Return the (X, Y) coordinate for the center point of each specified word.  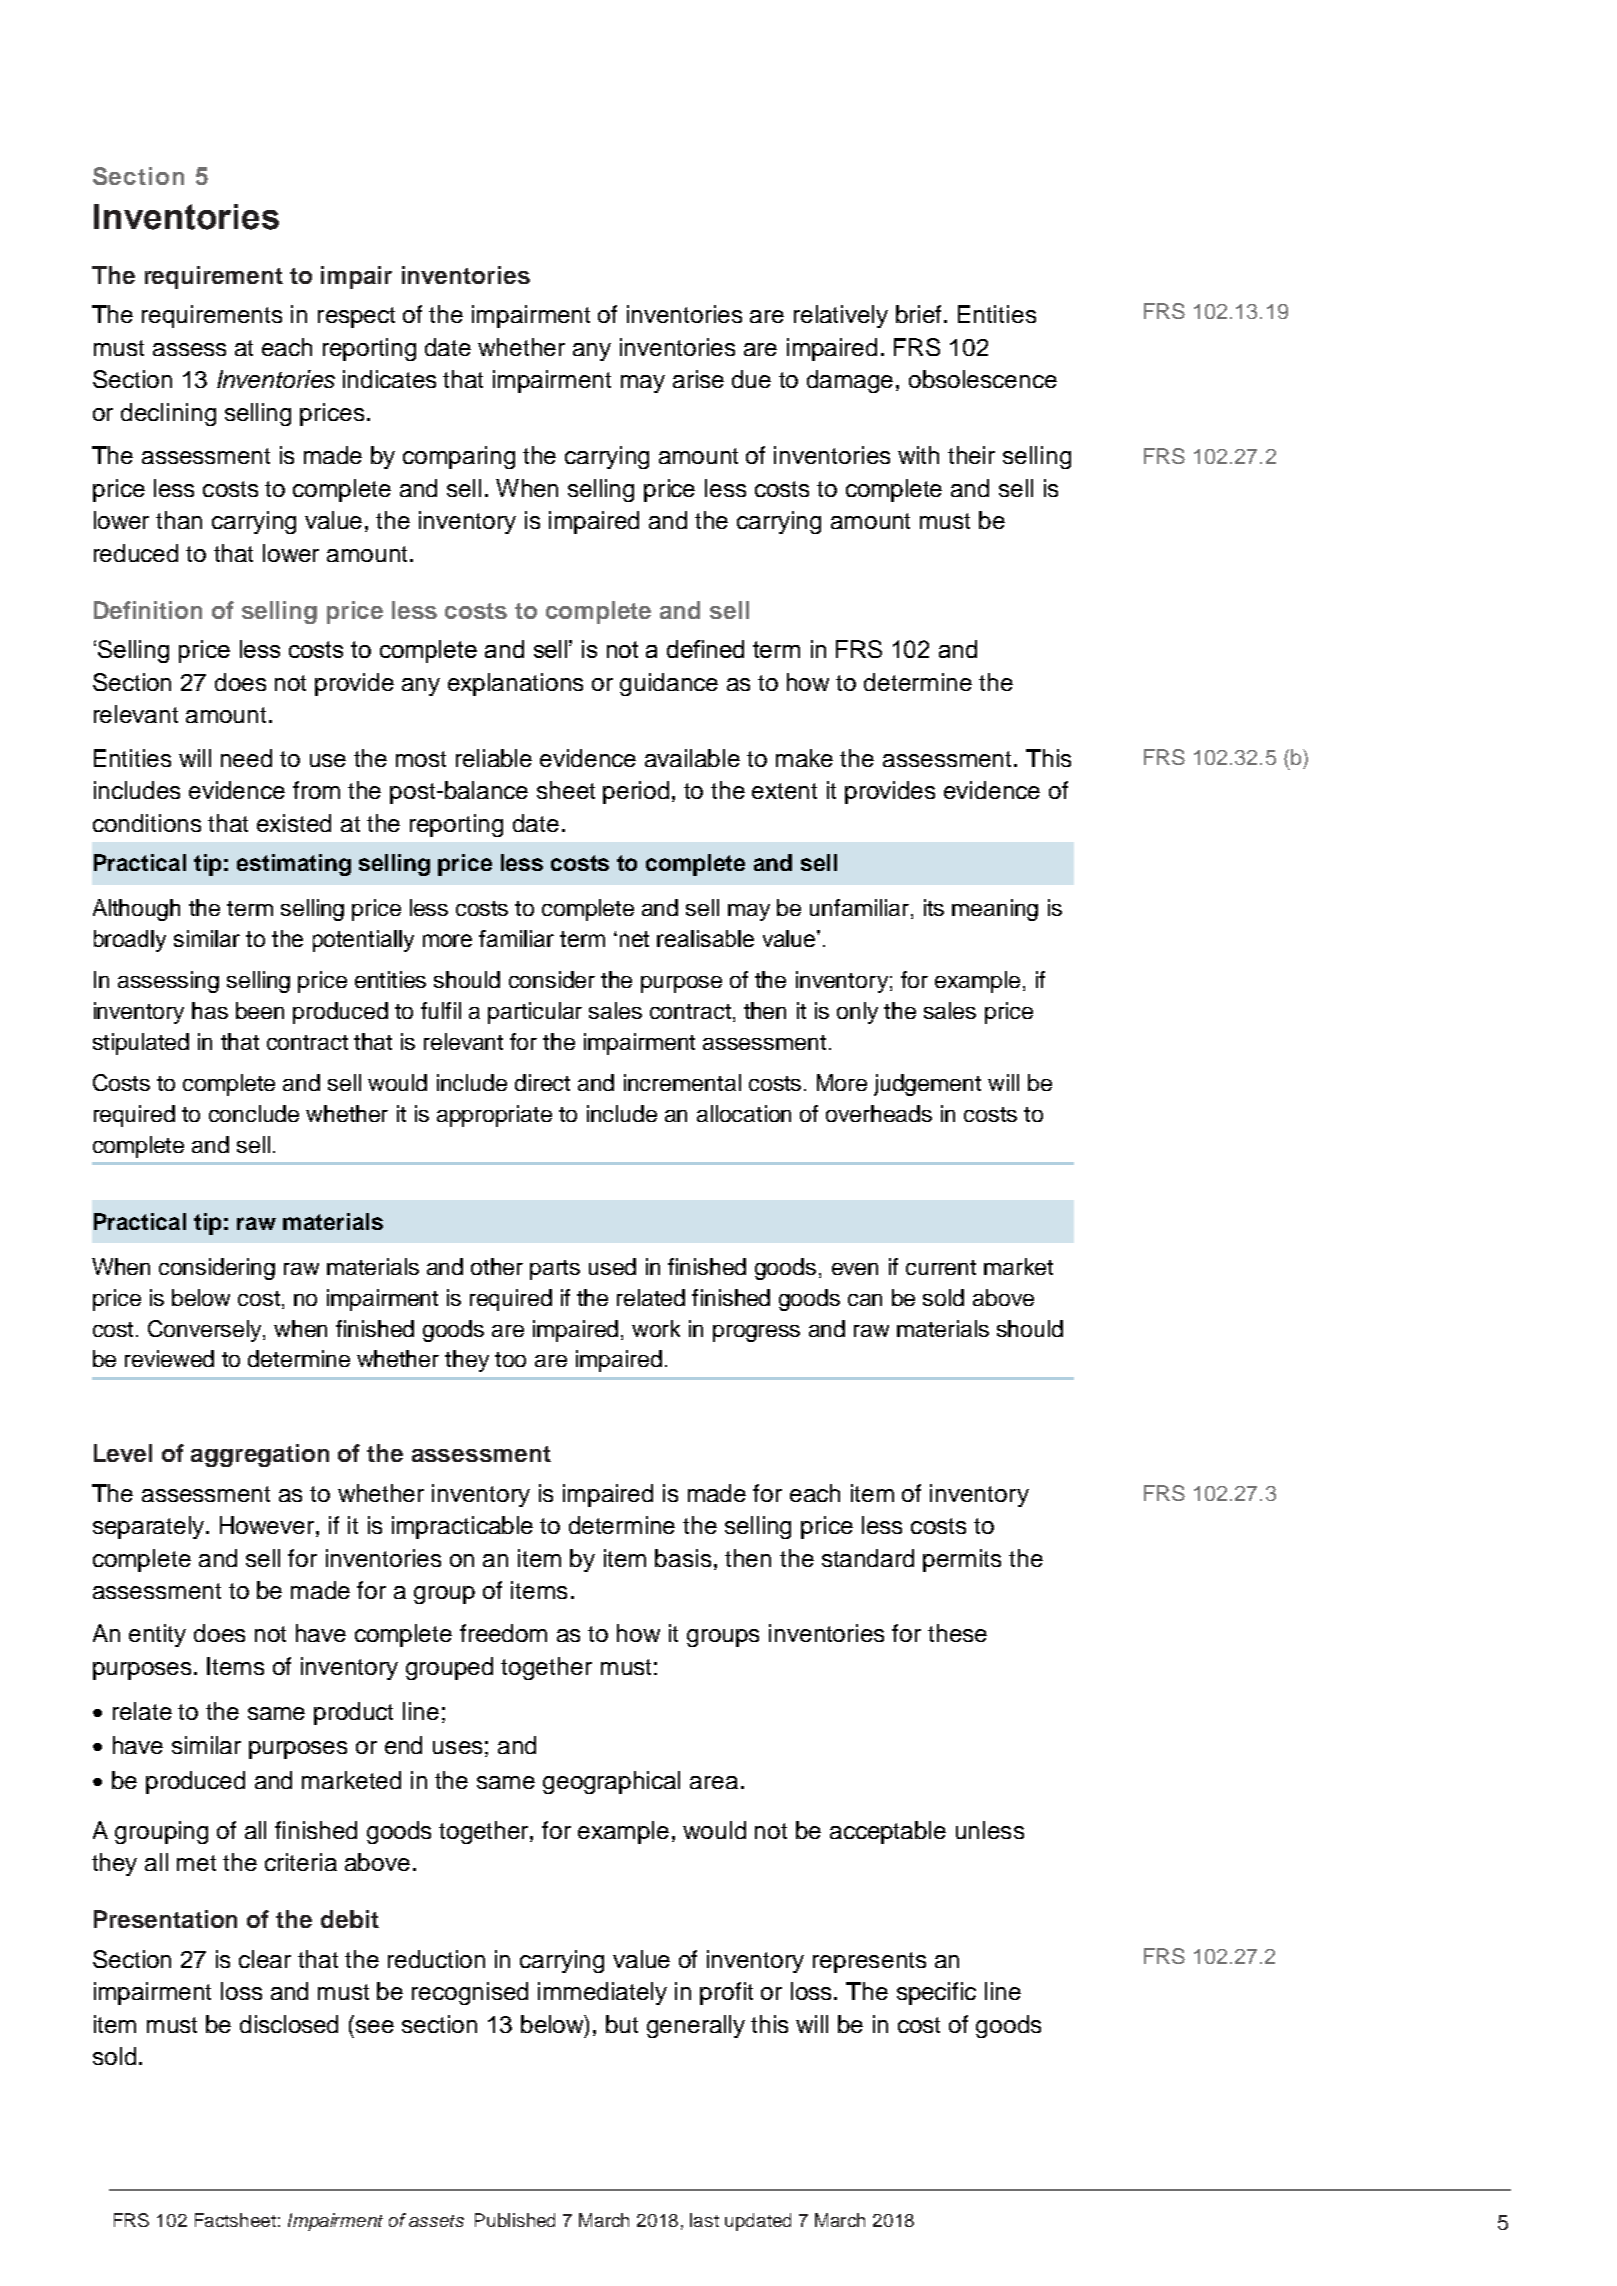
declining (168, 414)
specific (936, 1993)
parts (555, 1270)
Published (515, 2220)
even (855, 1269)
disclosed (289, 2024)
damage (852, 381)
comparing (459, 457)
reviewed (169, 1358)
